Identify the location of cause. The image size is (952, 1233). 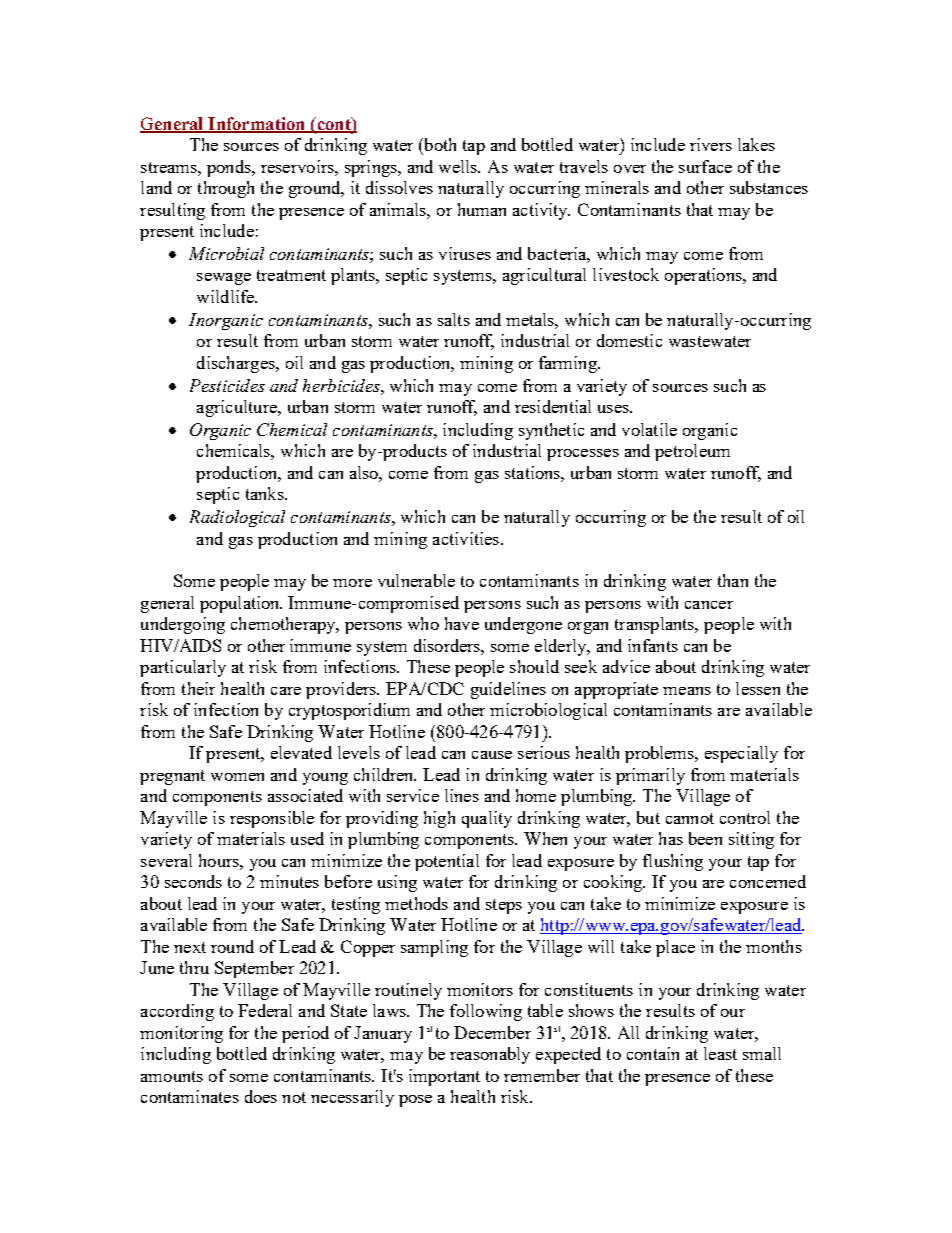
(492, 755).
